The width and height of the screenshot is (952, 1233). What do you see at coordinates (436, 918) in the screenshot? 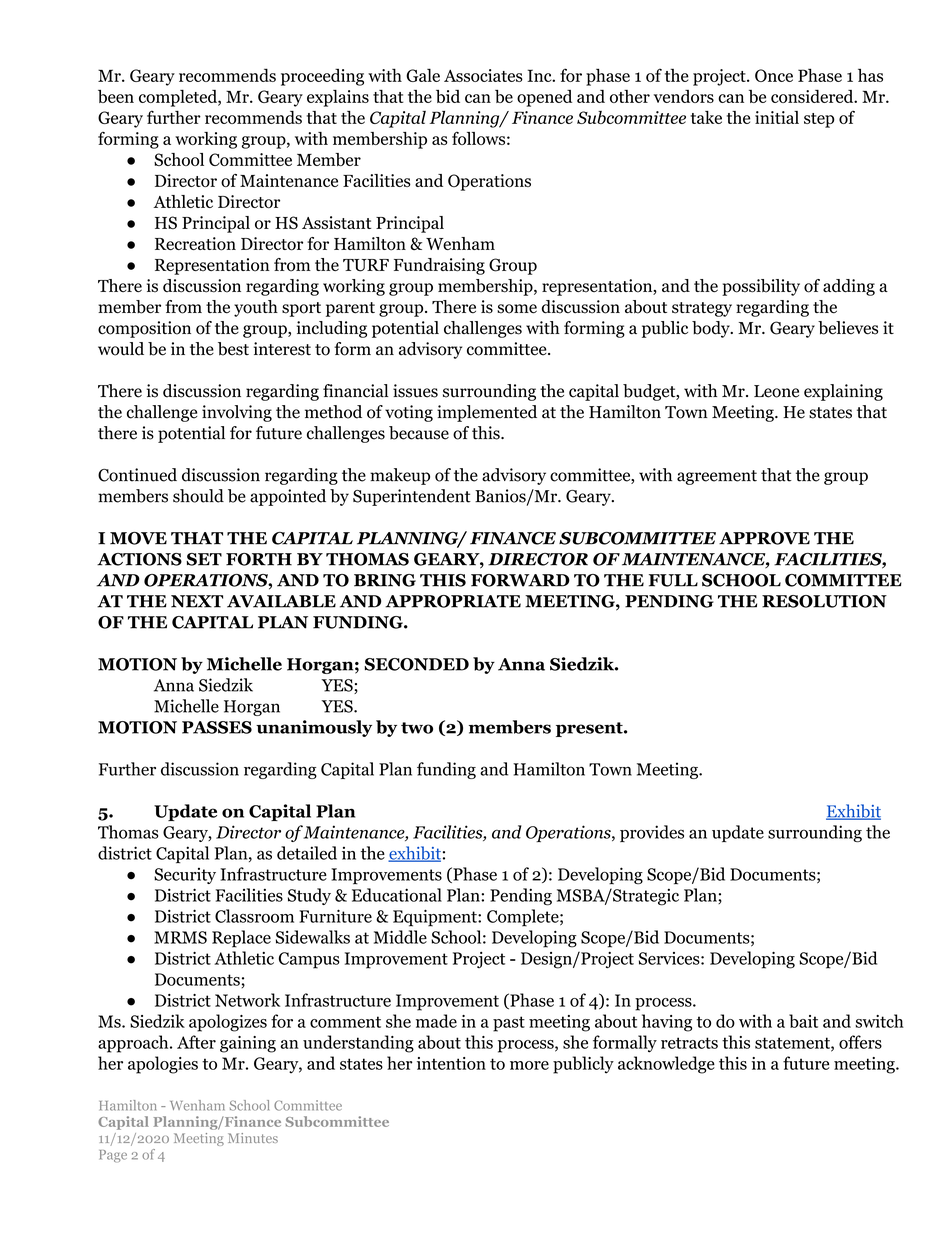
I see `Equipment` at bounding box center [436, 918].
